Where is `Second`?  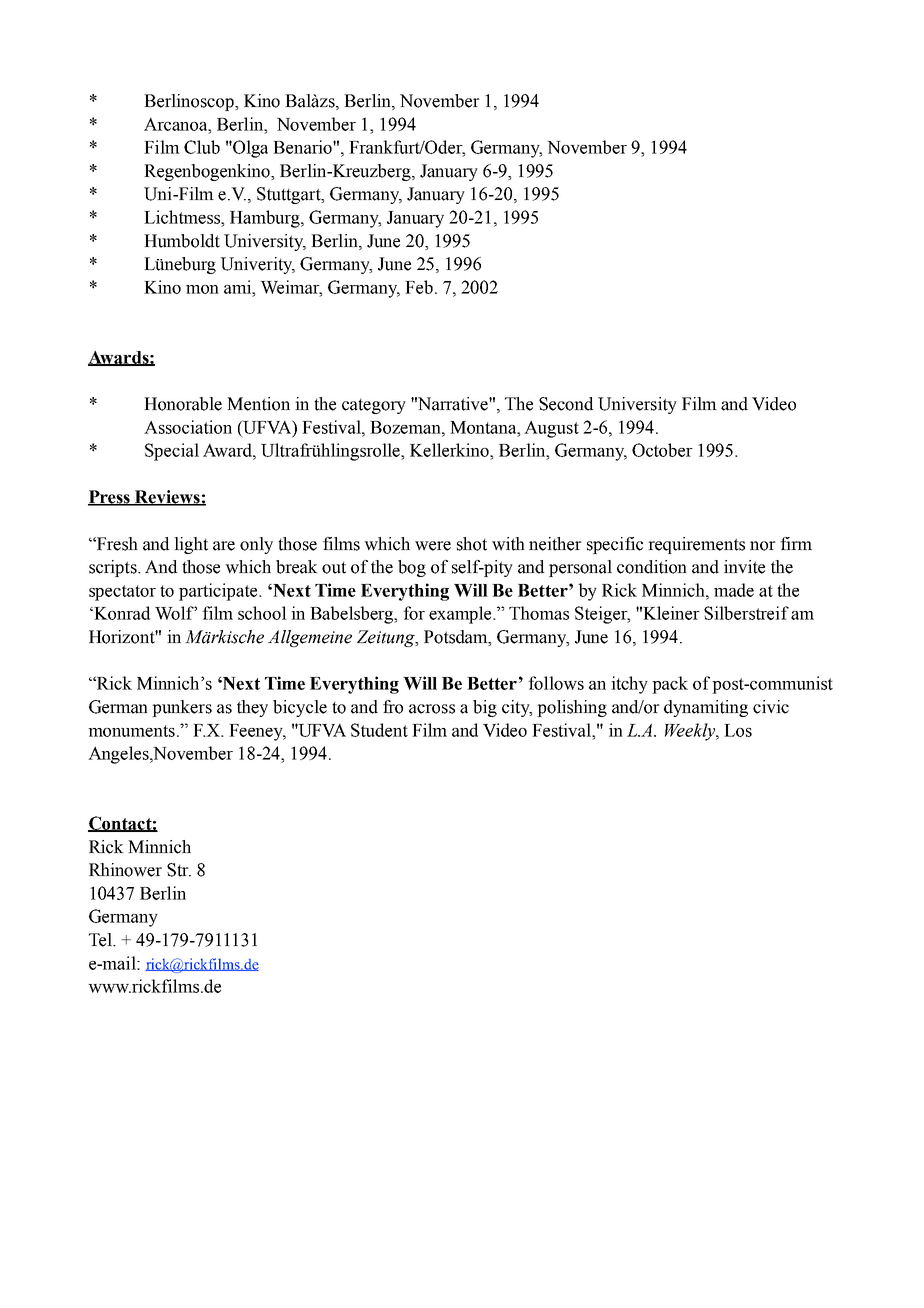
Second is located at coordinates (566, 404).
